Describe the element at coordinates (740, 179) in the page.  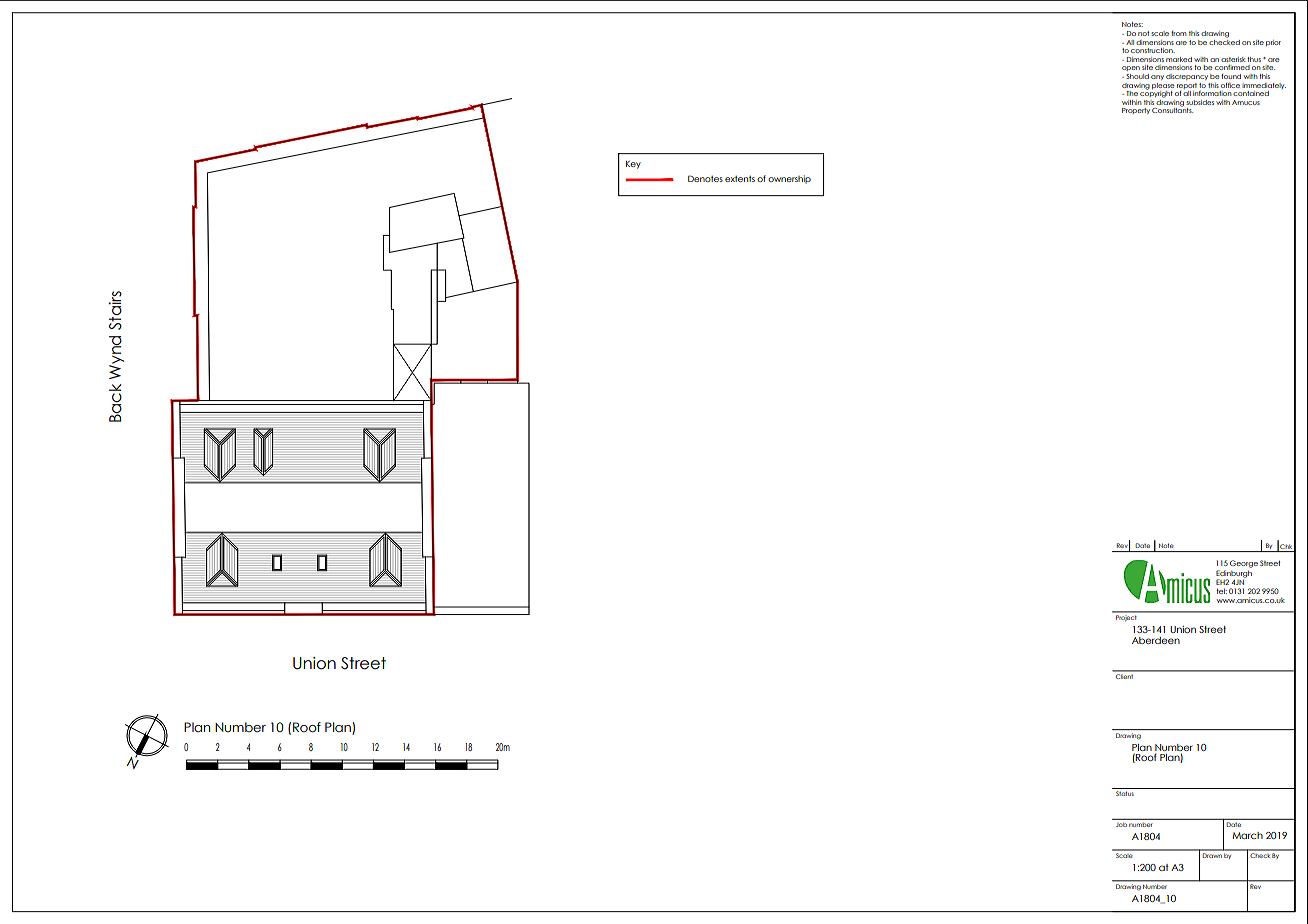
I see `extents` at that location.
